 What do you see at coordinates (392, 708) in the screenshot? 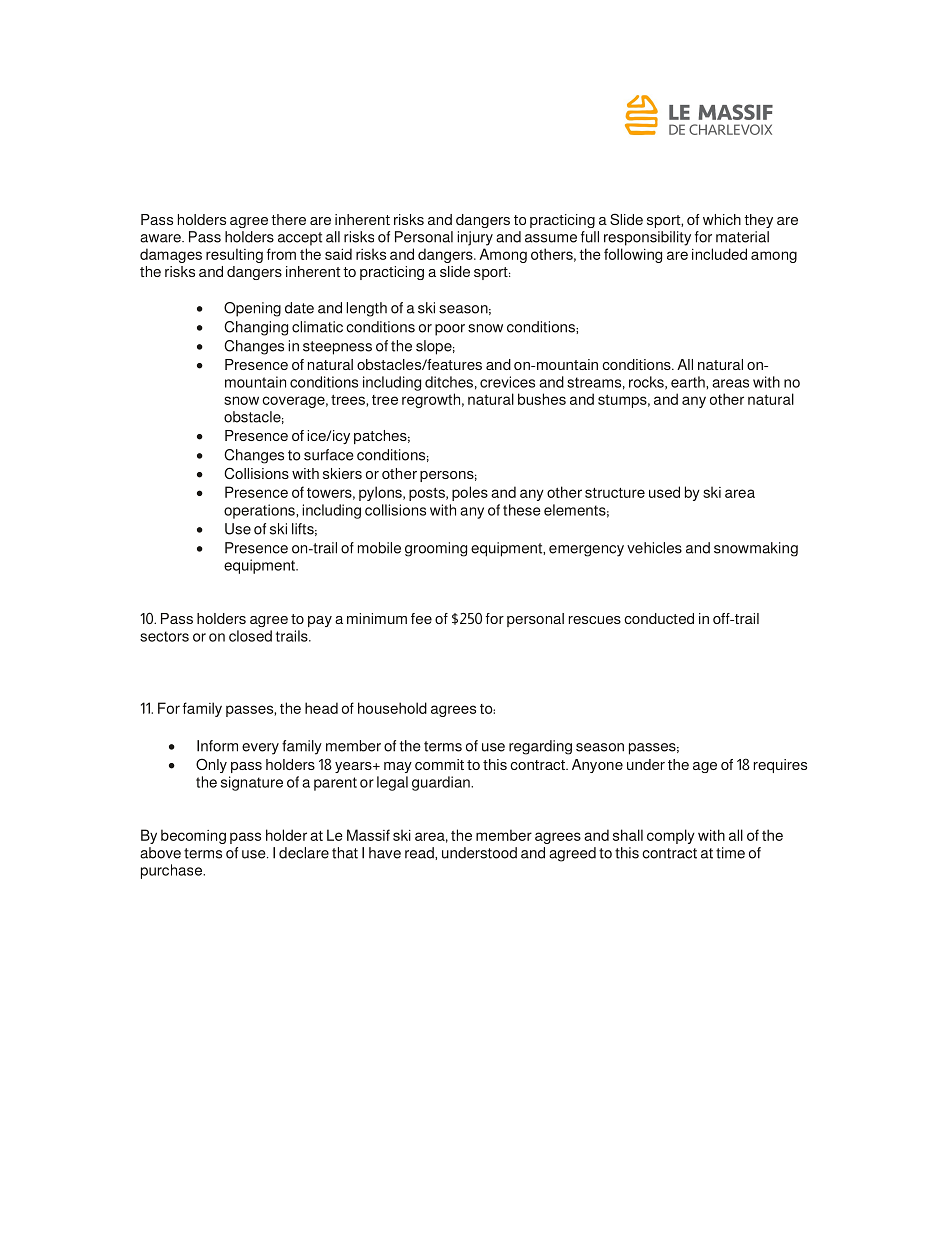
I see `household` at bounding box center [392, 708].
